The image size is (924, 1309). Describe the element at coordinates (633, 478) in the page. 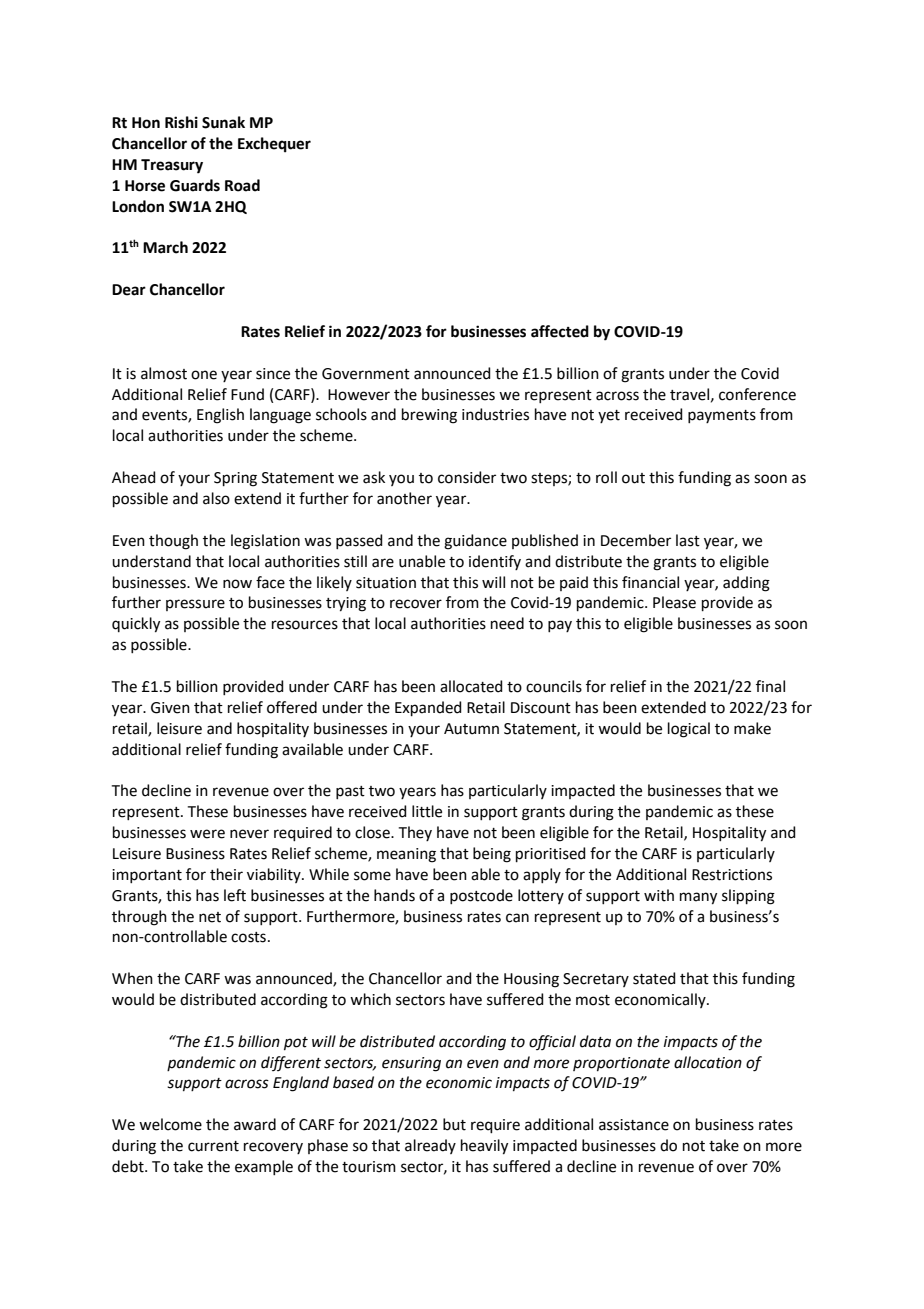

I see `out` at that location.
